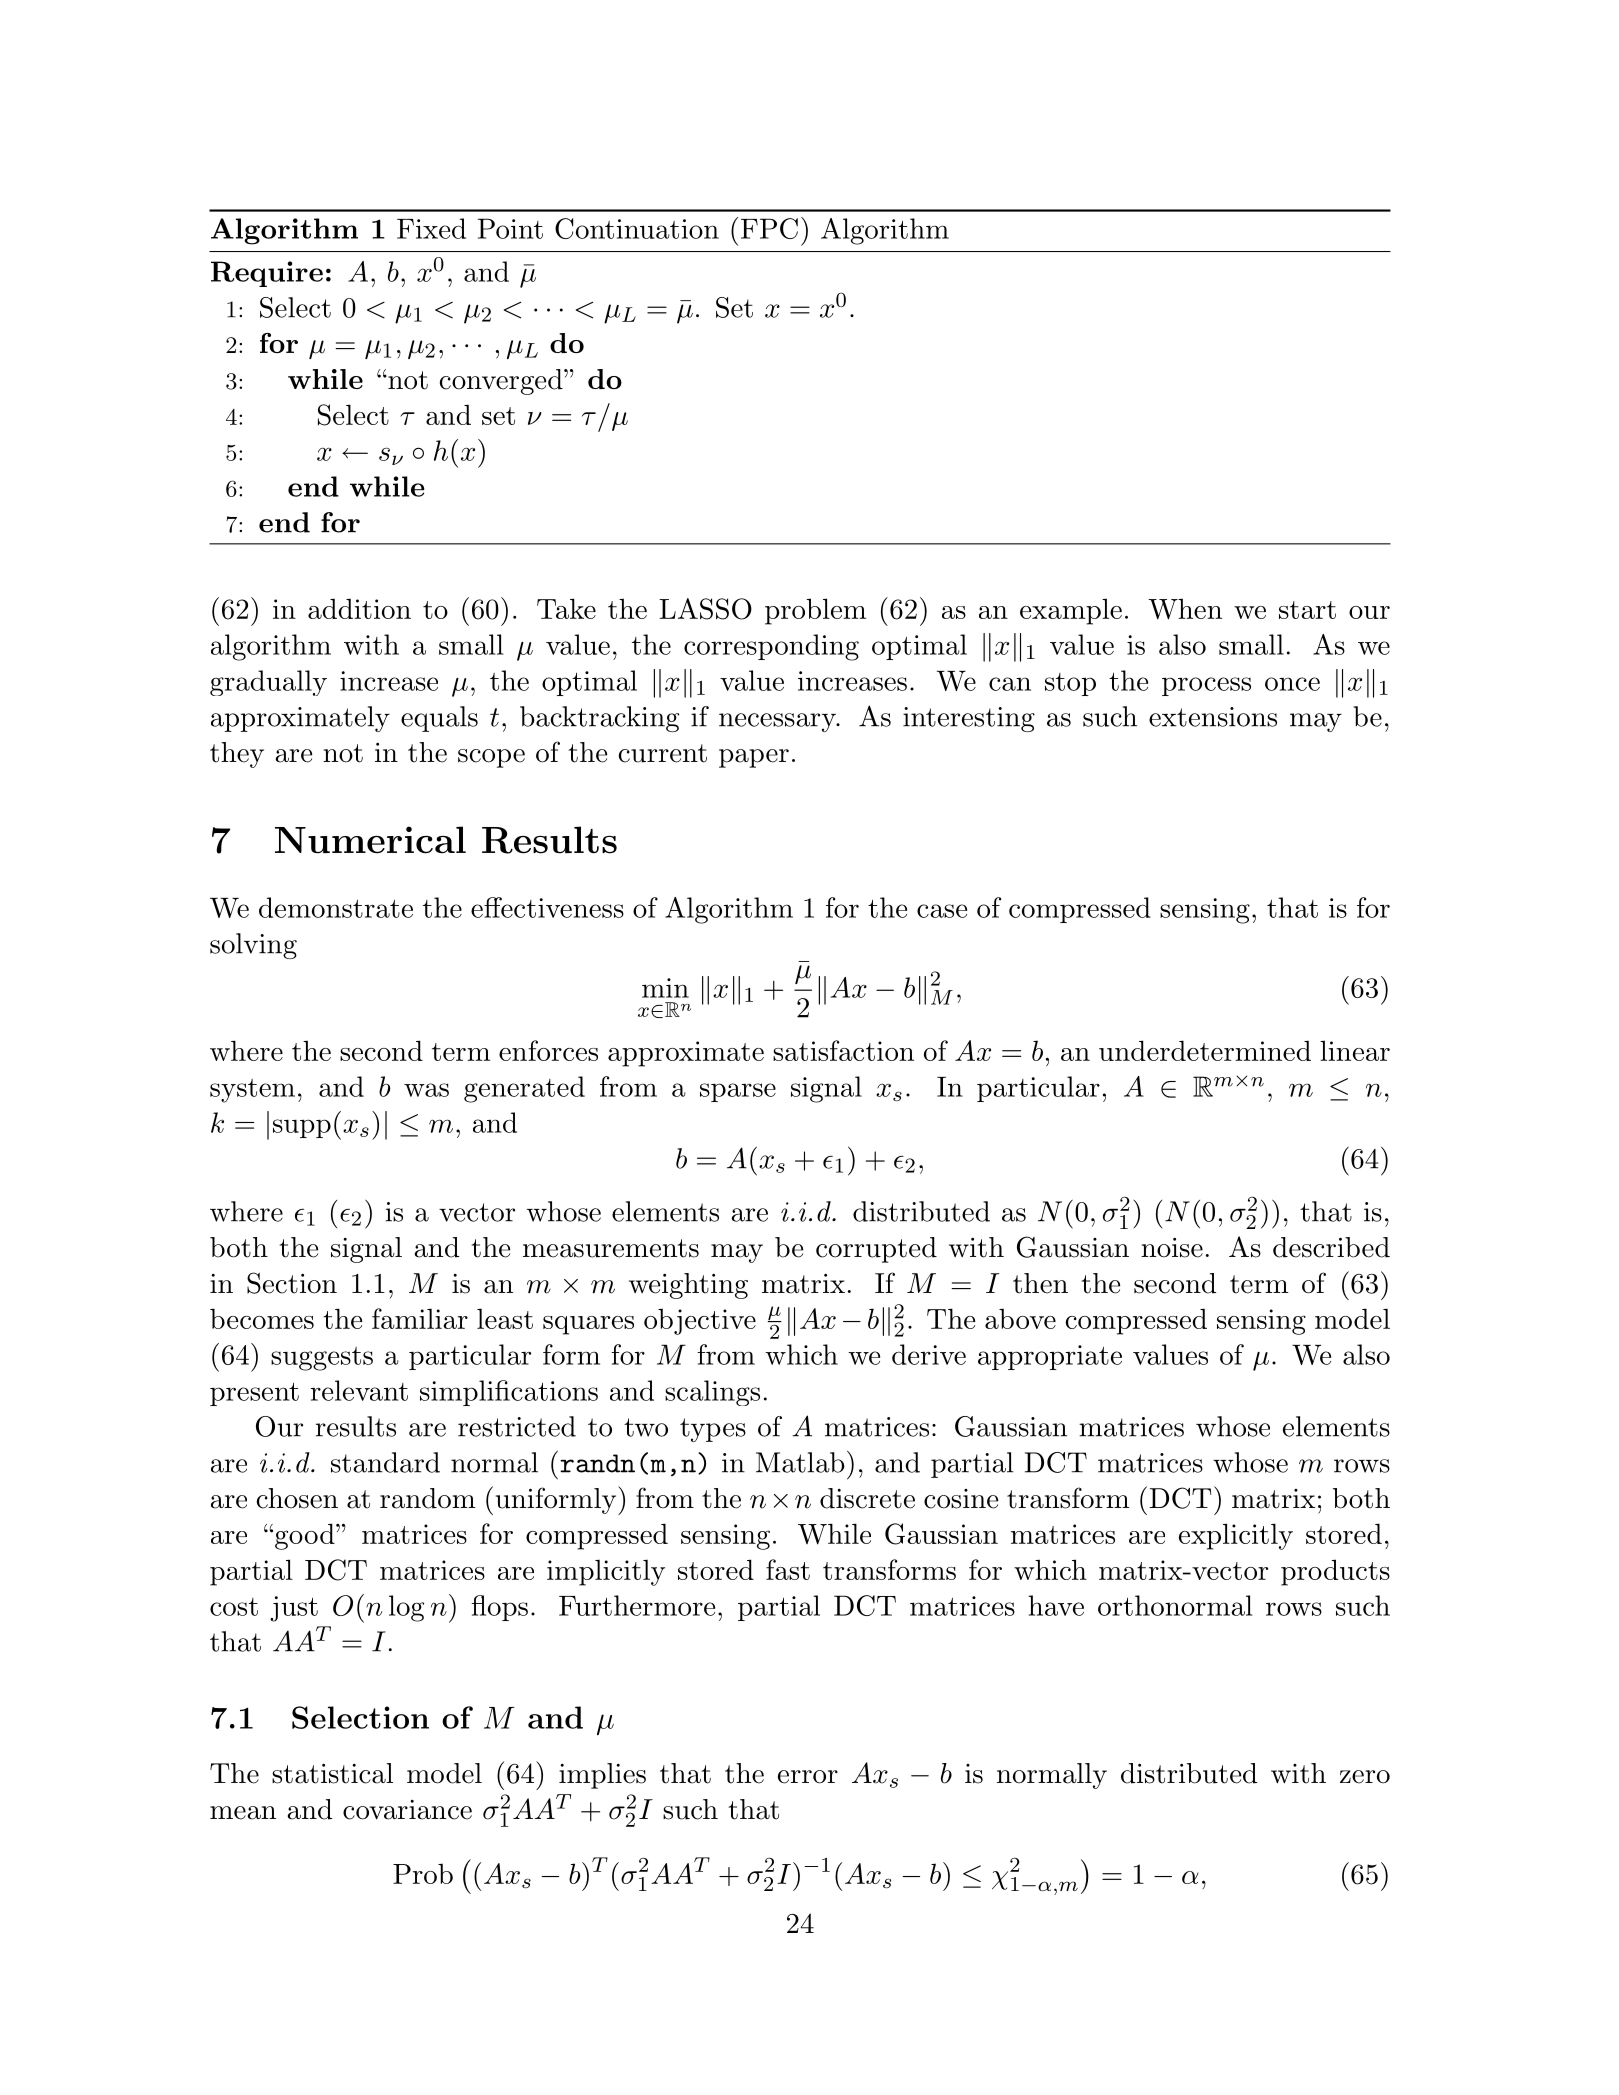 This document has width=1619, height=2095. I want to click on error, so click(808, 1777).
